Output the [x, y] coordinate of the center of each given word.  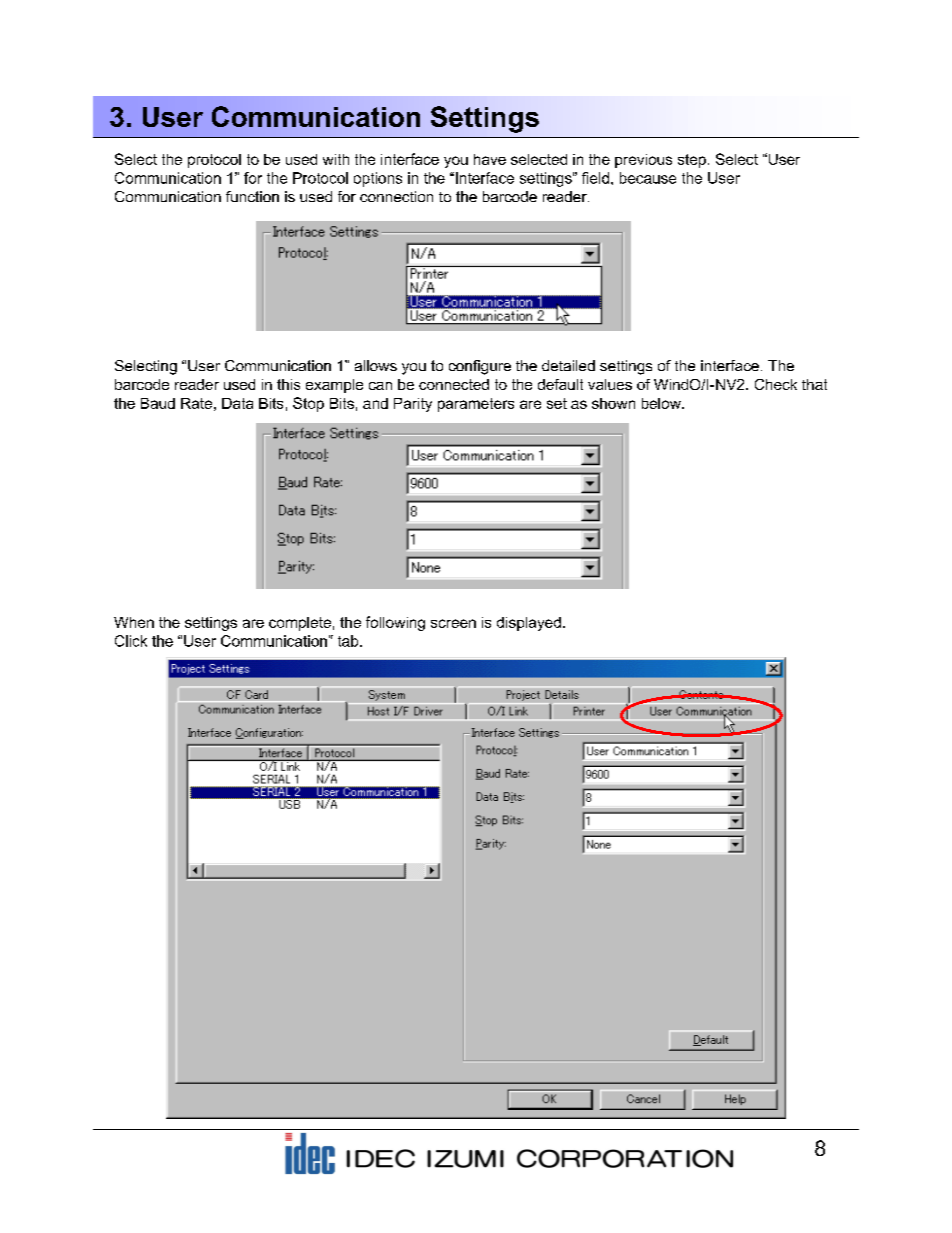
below [662, 403]
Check [776, 384]
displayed [529, 624]
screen [453, 623]
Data [237, 403]
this [288, 384]
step [692, 161]
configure [480, 367]
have [490, 159]
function [252, 196]
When [134, 622]
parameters [476, 405]
